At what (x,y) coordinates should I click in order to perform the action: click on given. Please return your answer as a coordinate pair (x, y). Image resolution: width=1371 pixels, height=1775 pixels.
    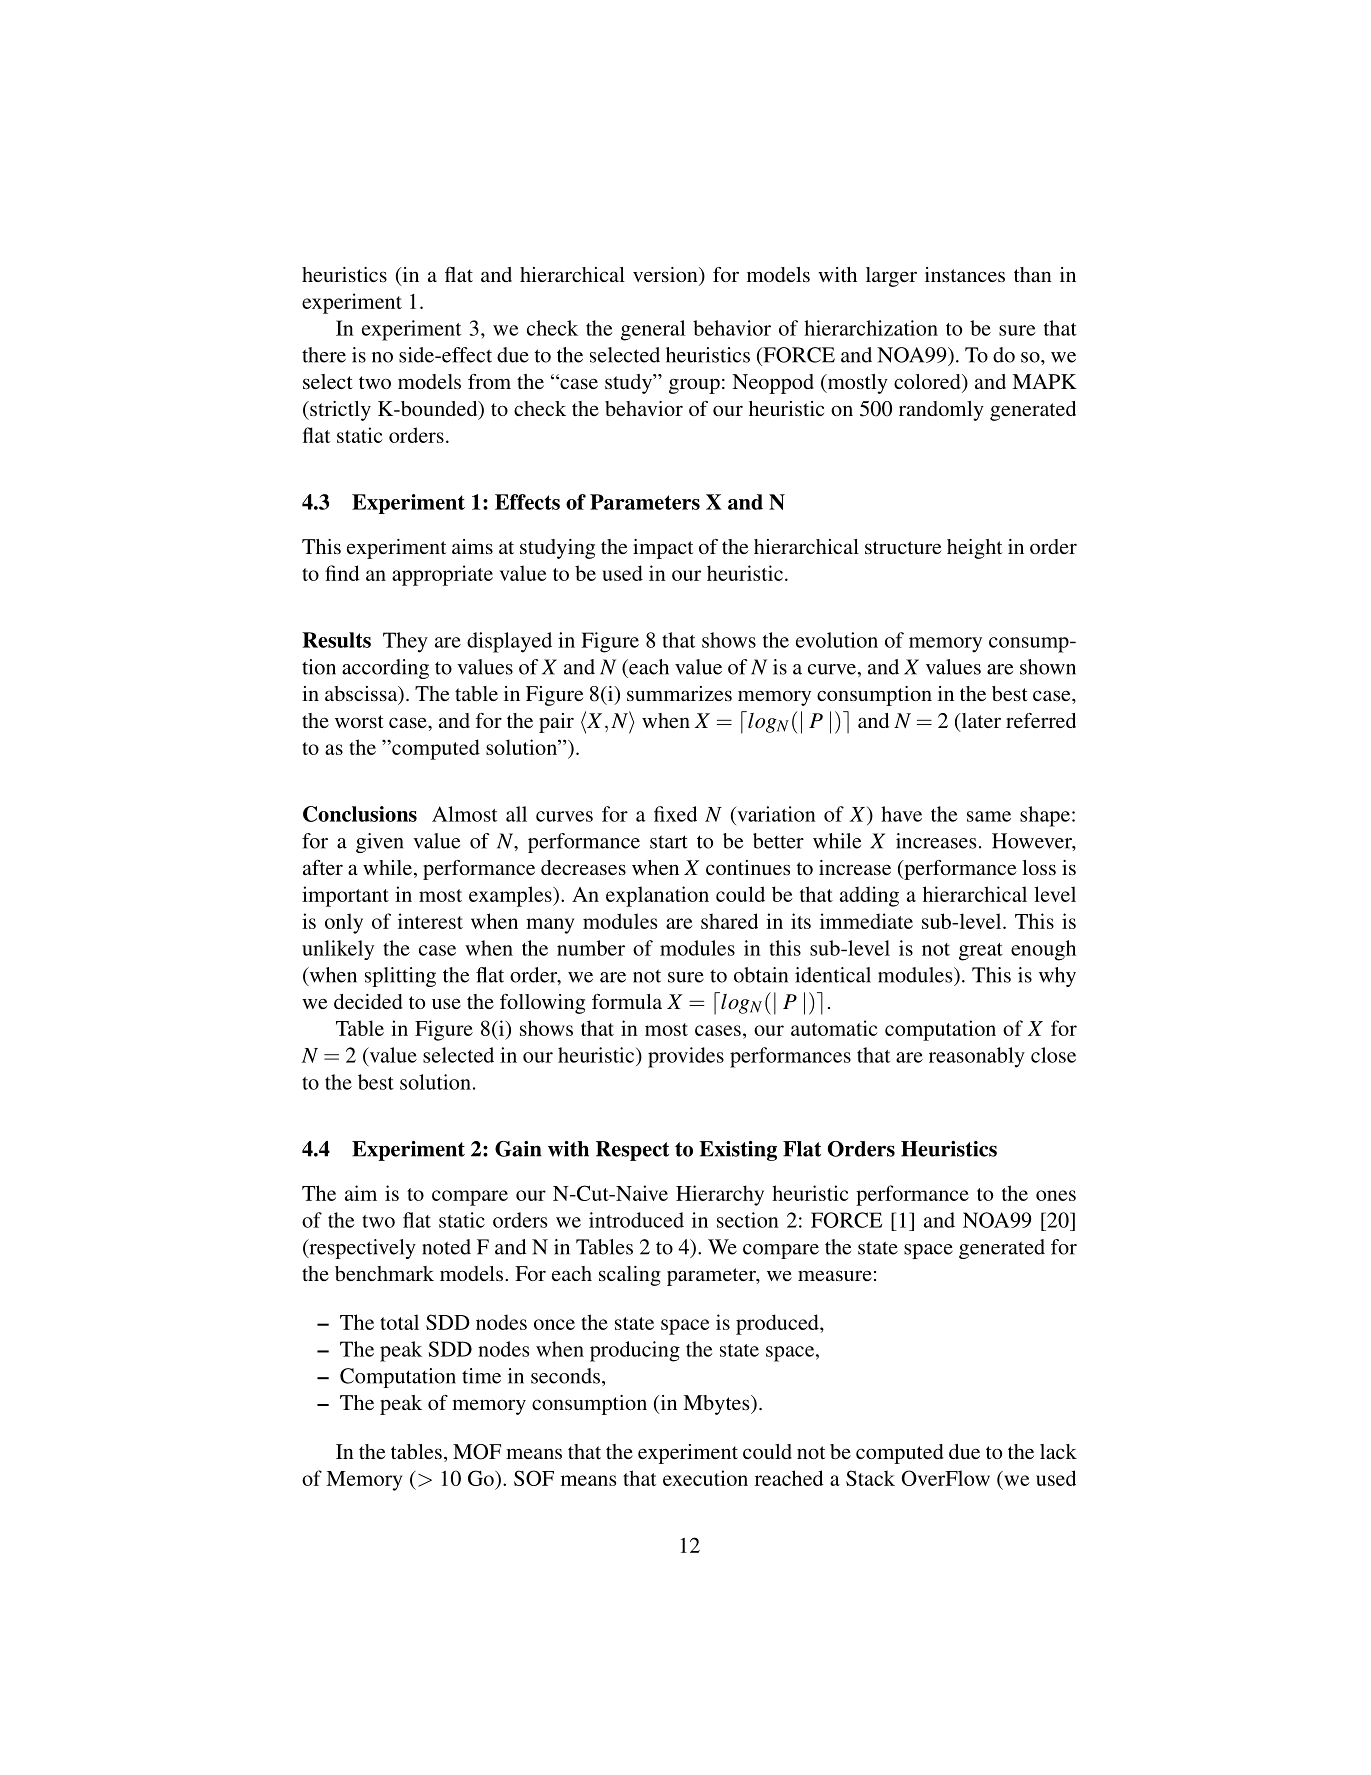
    Looking at the image, I should click on (380, 843).
